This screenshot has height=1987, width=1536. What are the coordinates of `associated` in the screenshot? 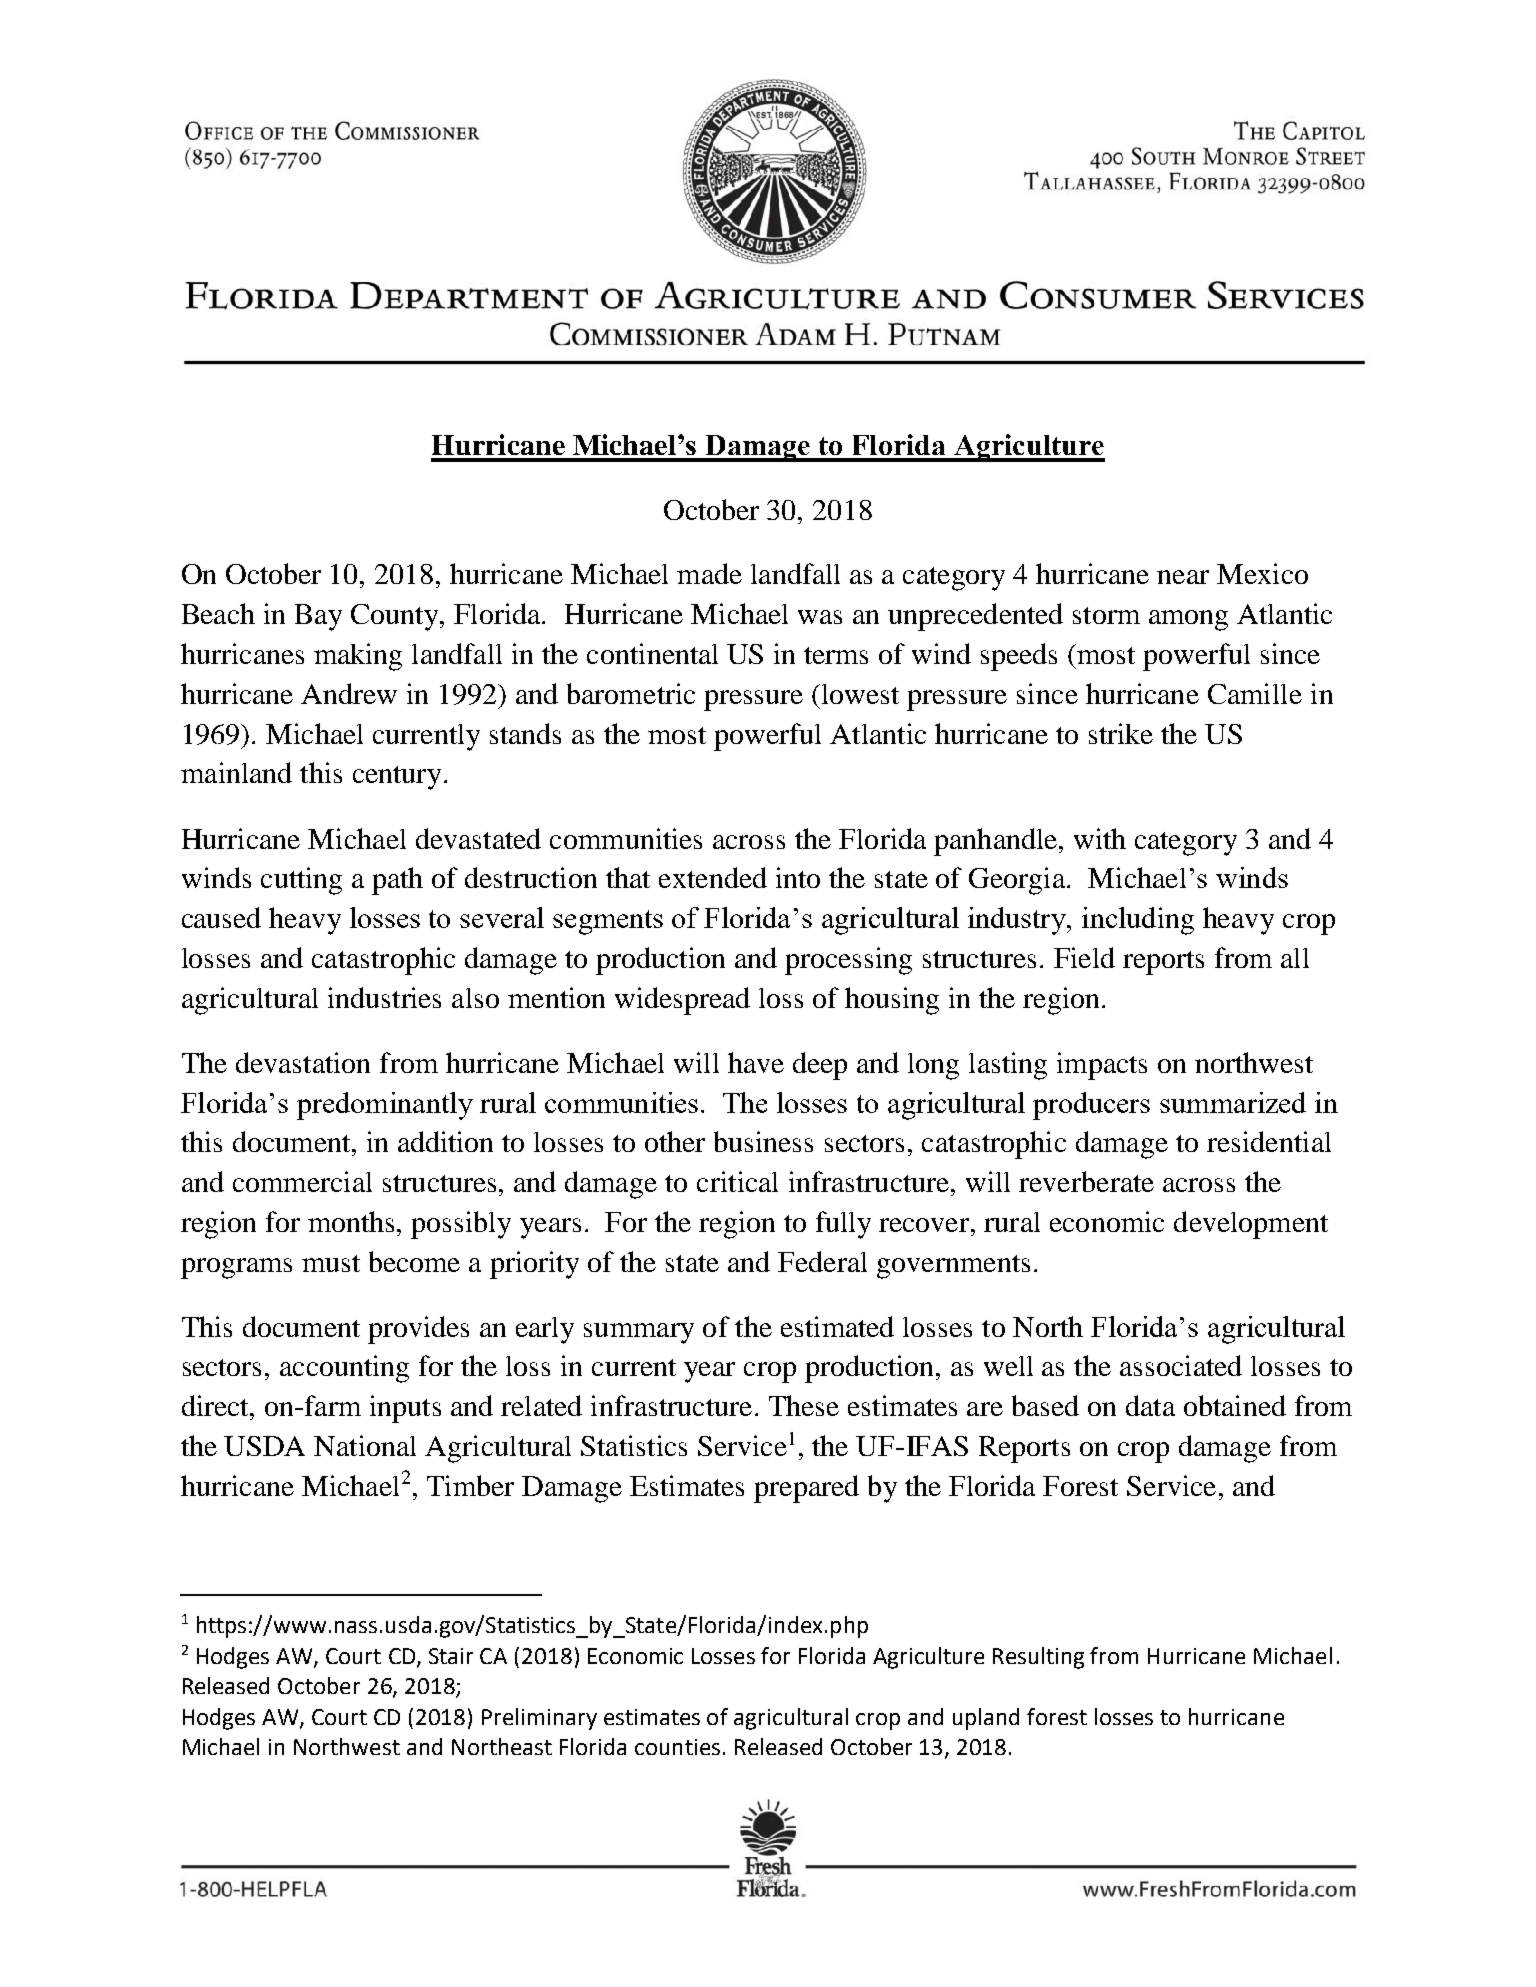 It's located at (1181, 1365).
